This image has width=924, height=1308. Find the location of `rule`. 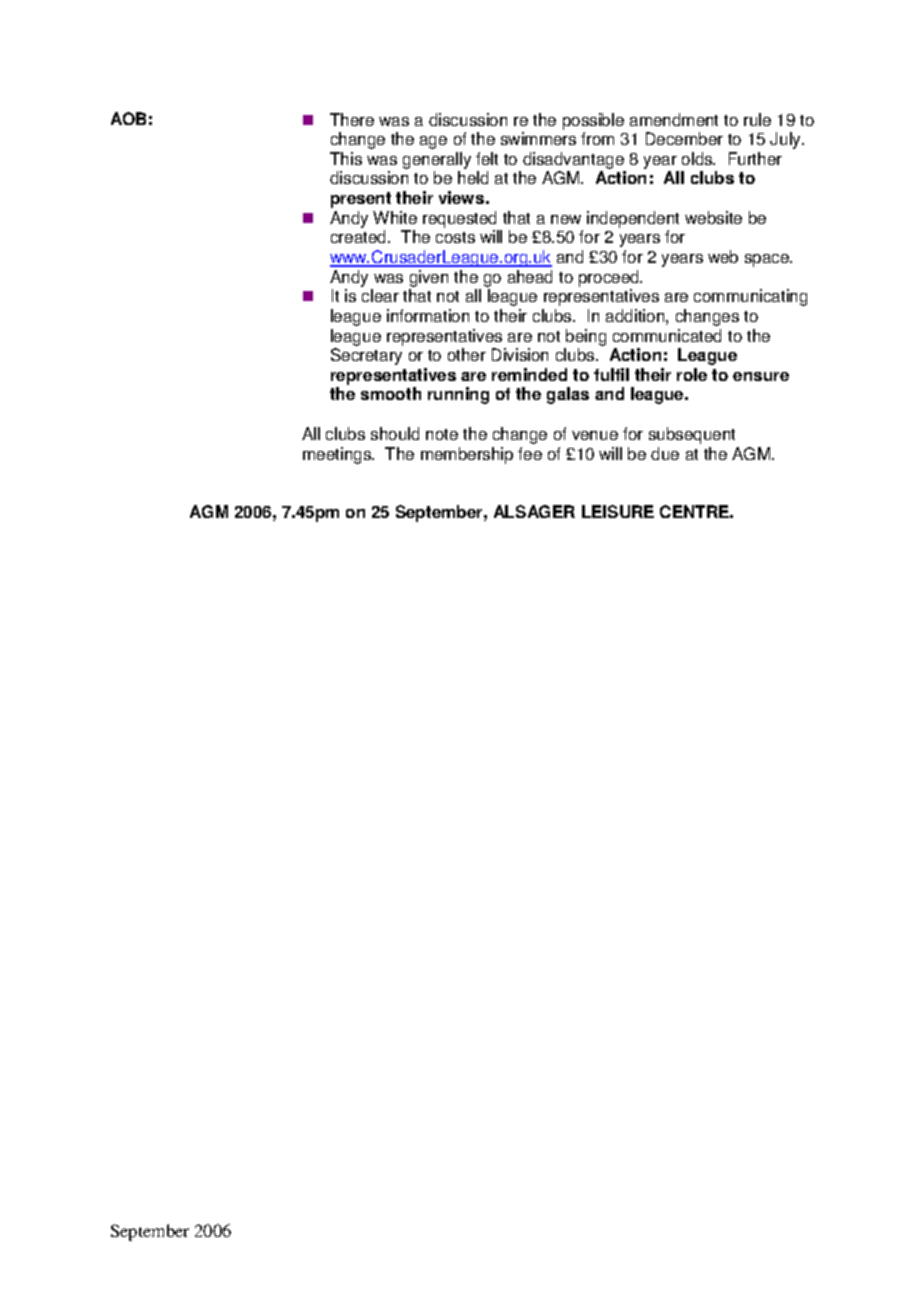

rule is located at coordinates (757, 119).
